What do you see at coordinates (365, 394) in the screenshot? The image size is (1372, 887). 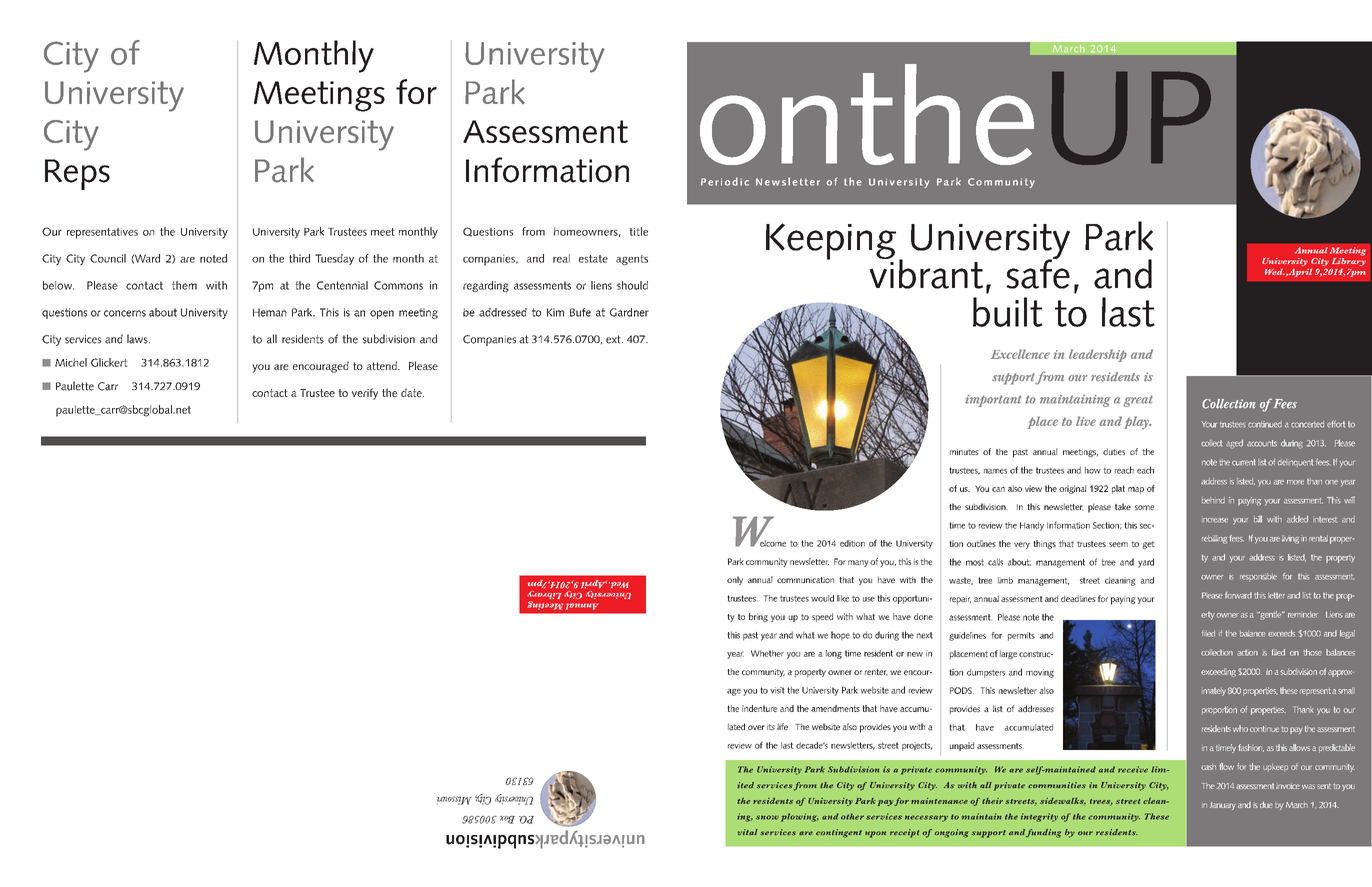 I see `verify` at bounding box center [365, 394].
